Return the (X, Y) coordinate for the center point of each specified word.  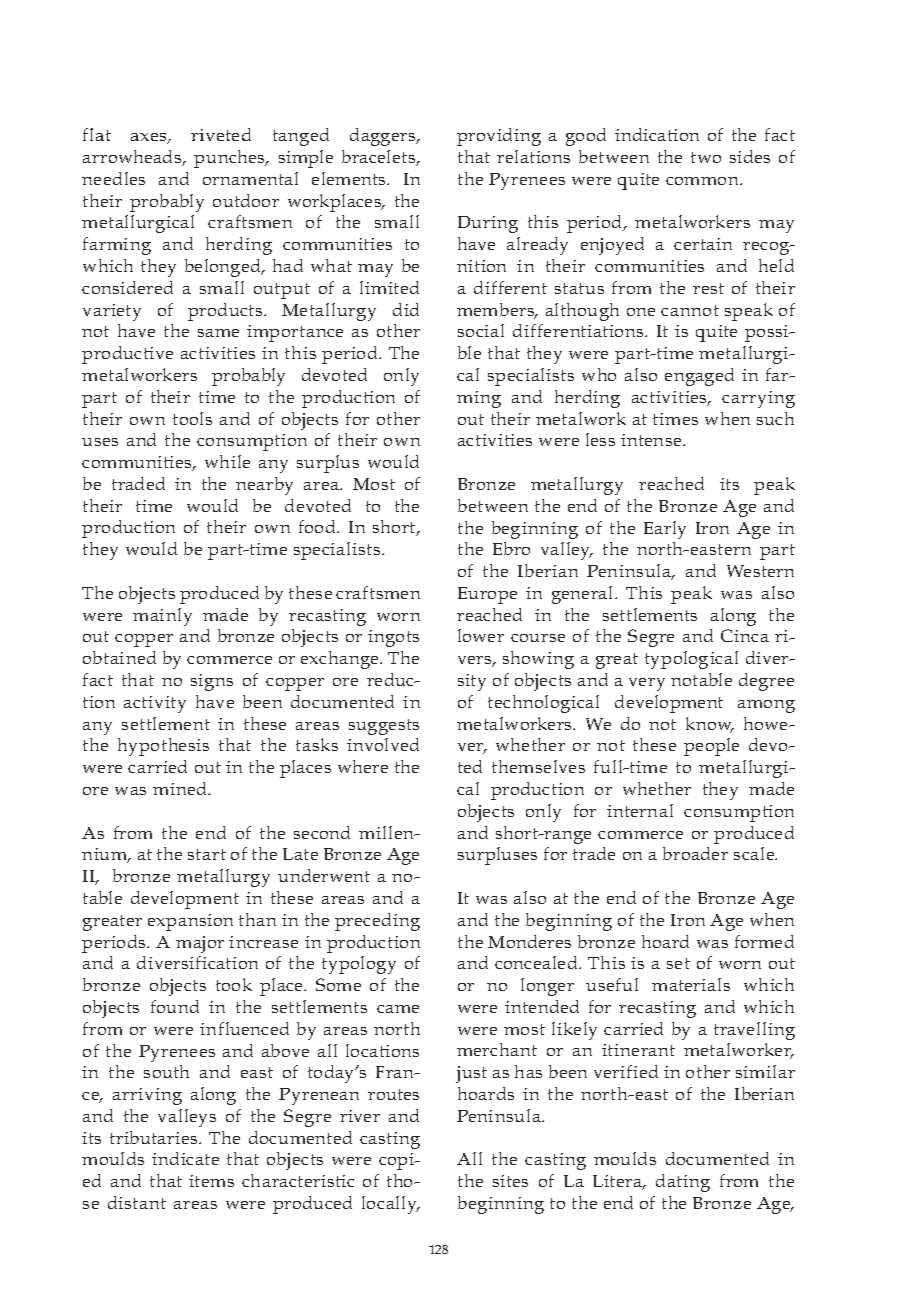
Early (665, 530)
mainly (162, 617)
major (200, 944)
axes (150, 138)
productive (127, 355)
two (706, 157)
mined (181, 788)
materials (691, 984)
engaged (699, 377)
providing (499, 137)
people (711, 747)
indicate (185, 1158)
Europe (487, 595)
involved (383, 744)
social (481, 330)
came (398, 1009)
